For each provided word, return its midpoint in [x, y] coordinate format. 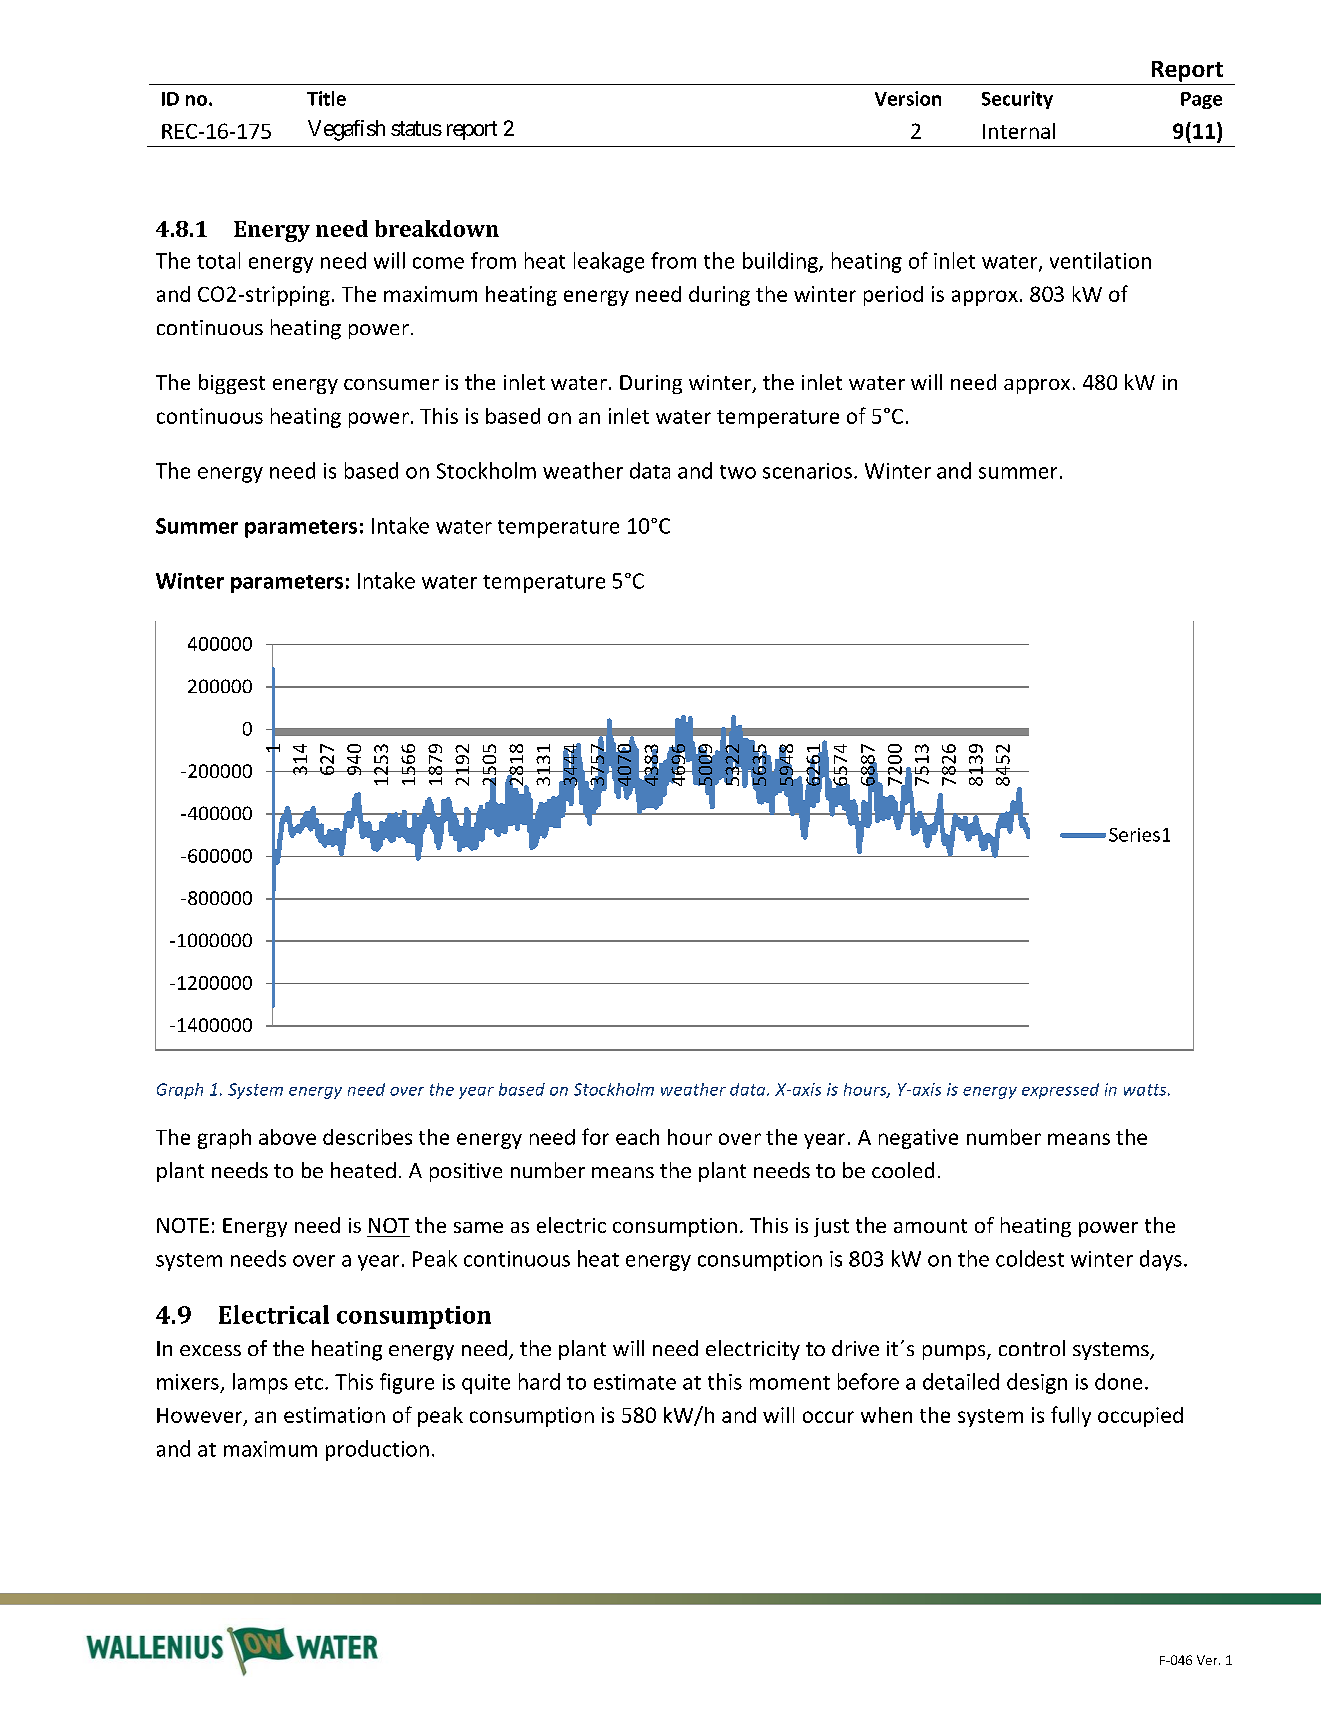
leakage [609, 262]
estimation [334, 1415]
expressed [1060, 1091]
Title [326, 98]
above [287, 1137]
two [738, 472]
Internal [1019, 131]
